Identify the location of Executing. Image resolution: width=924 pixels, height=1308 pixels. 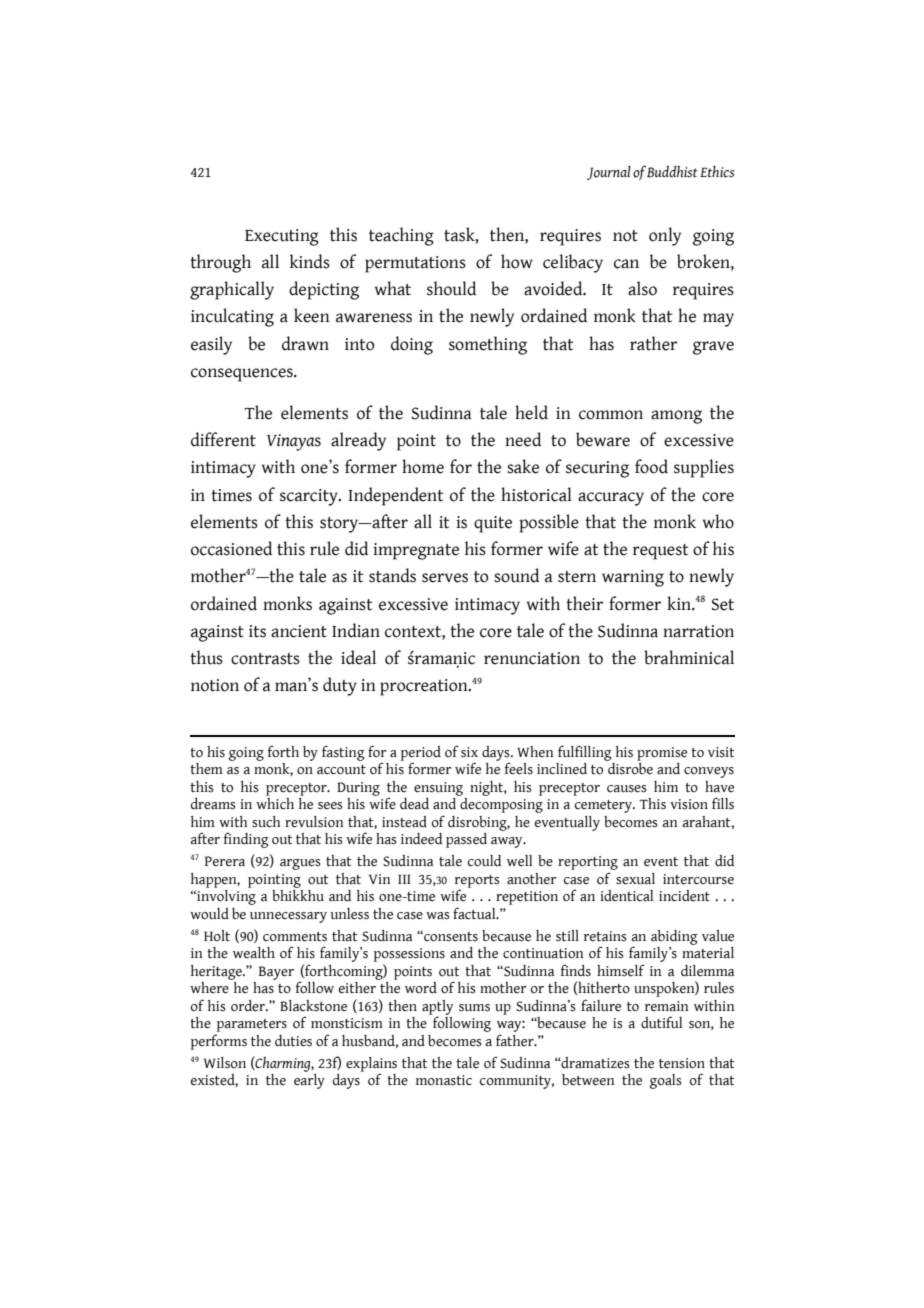
(282, 237).
